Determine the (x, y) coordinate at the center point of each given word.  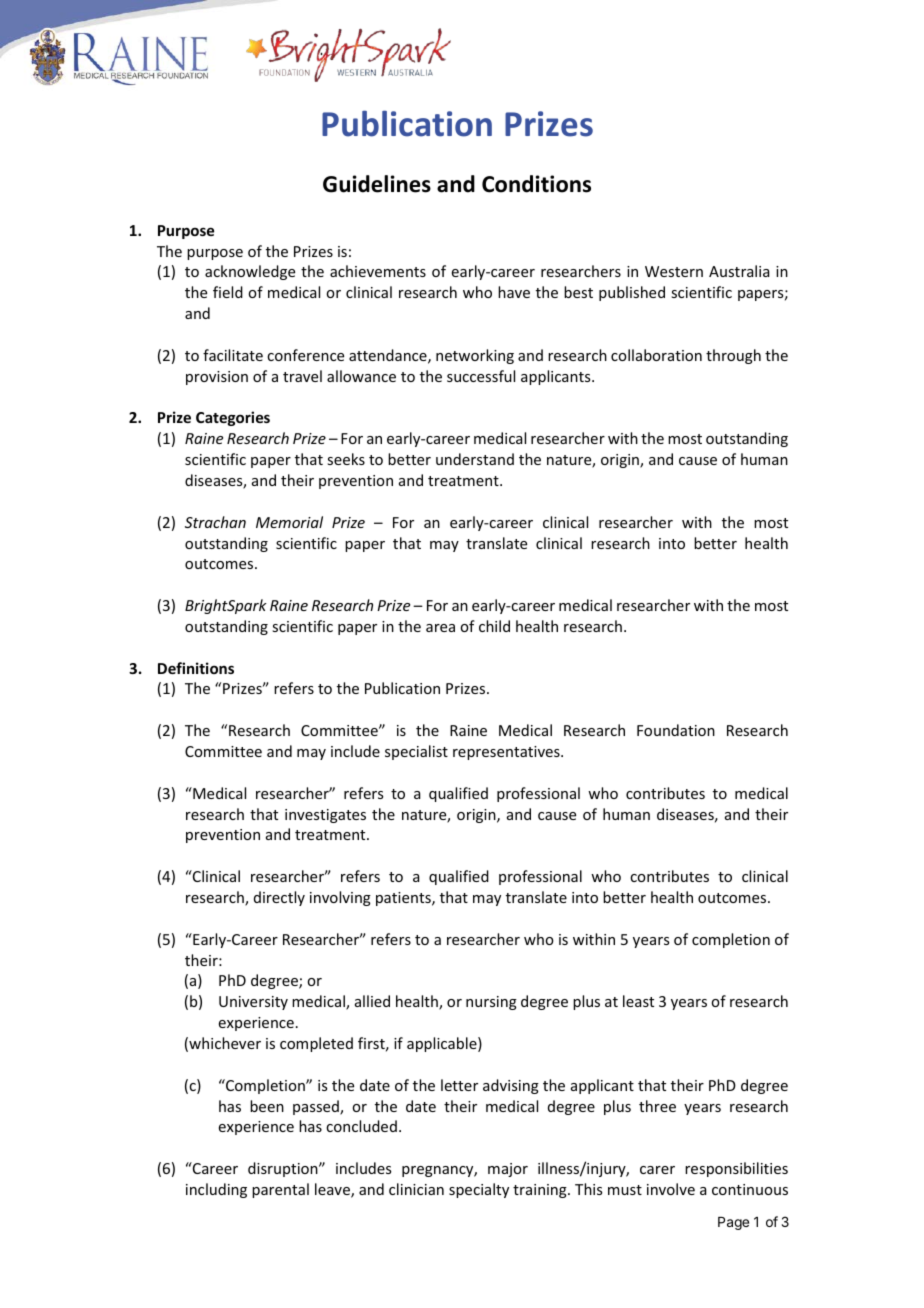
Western (674, 271)
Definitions (196, 668)
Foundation (676, 730)
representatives (507, 753)
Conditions (536, 184)
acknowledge (250, 272)
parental (280, 1190)
